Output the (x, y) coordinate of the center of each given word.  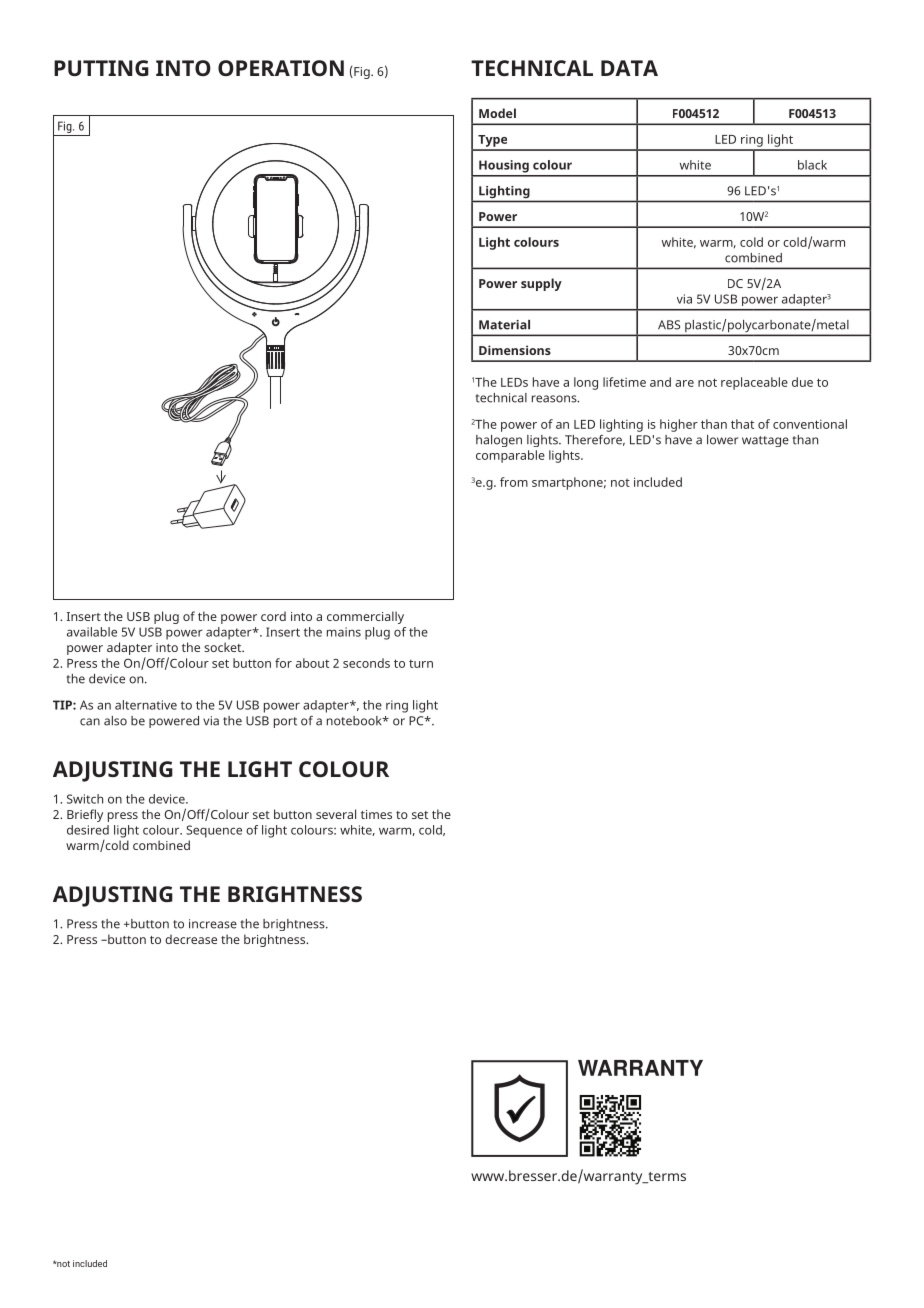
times (376, 814)
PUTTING (101, 68)
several (336, 814)
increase (213, 924)
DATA (629, 68)
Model (497, 113)
